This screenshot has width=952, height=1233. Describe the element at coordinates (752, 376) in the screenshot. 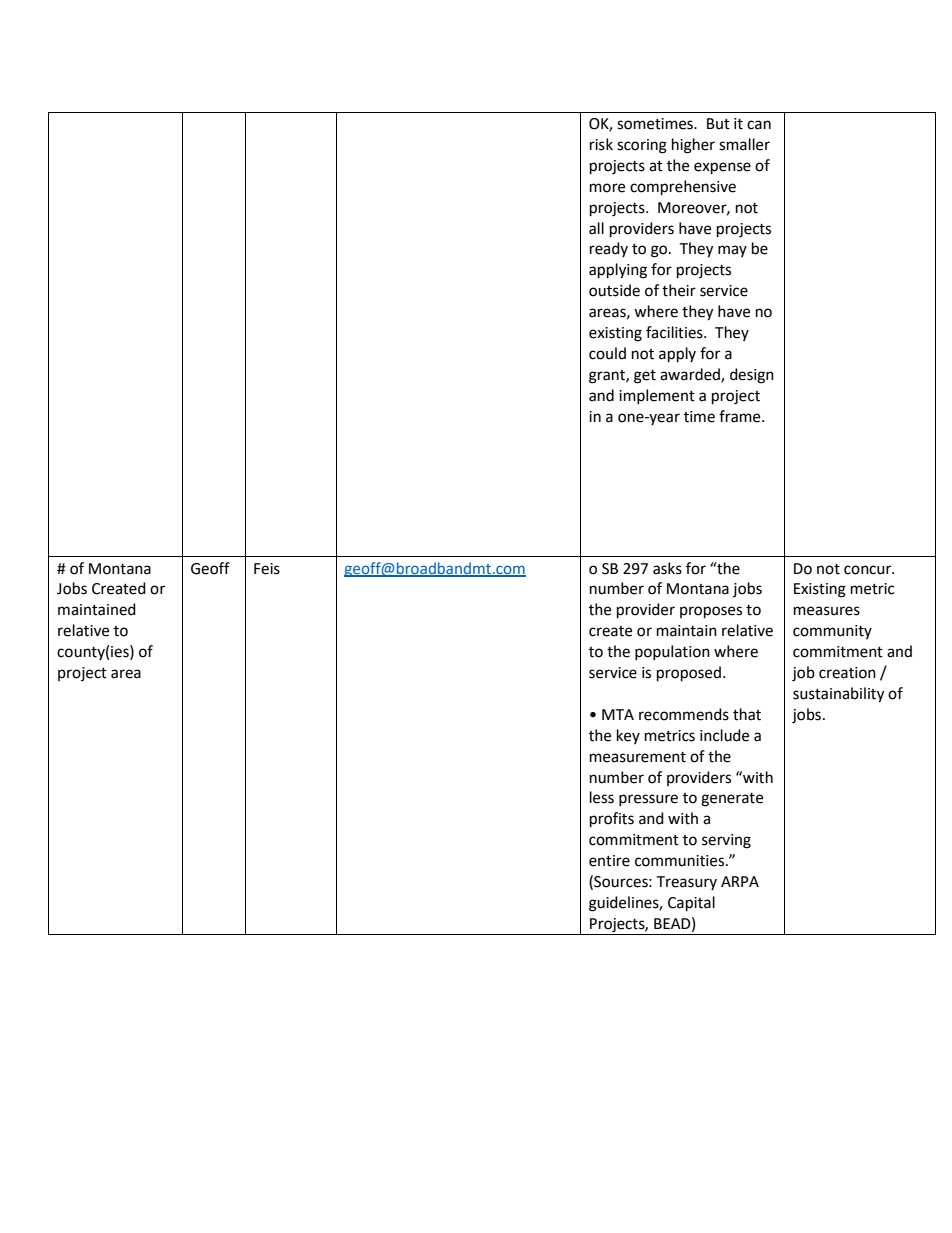

I see `design` at that location.
